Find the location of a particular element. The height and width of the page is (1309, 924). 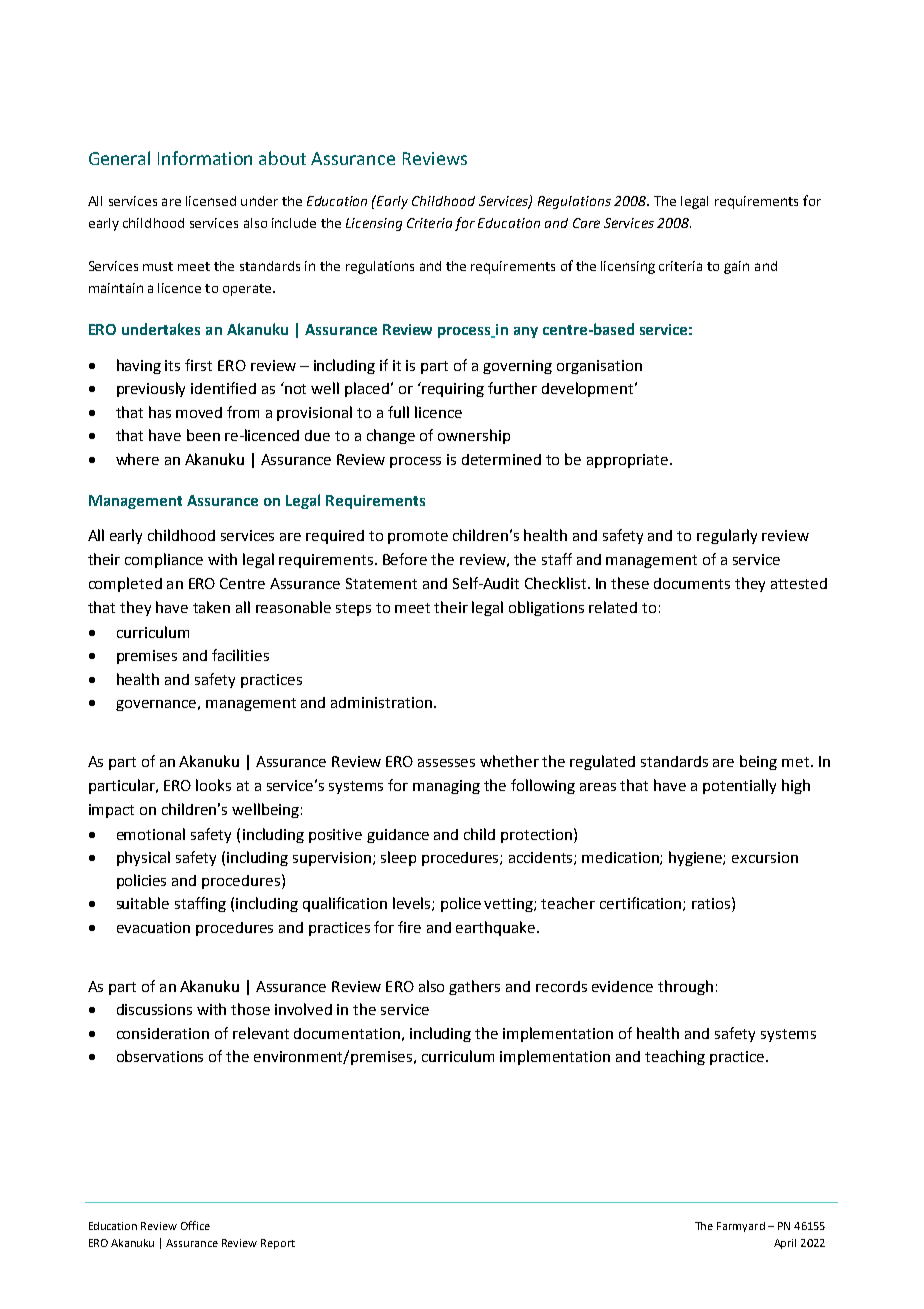

regularly is located at coordinates (727, 536).
